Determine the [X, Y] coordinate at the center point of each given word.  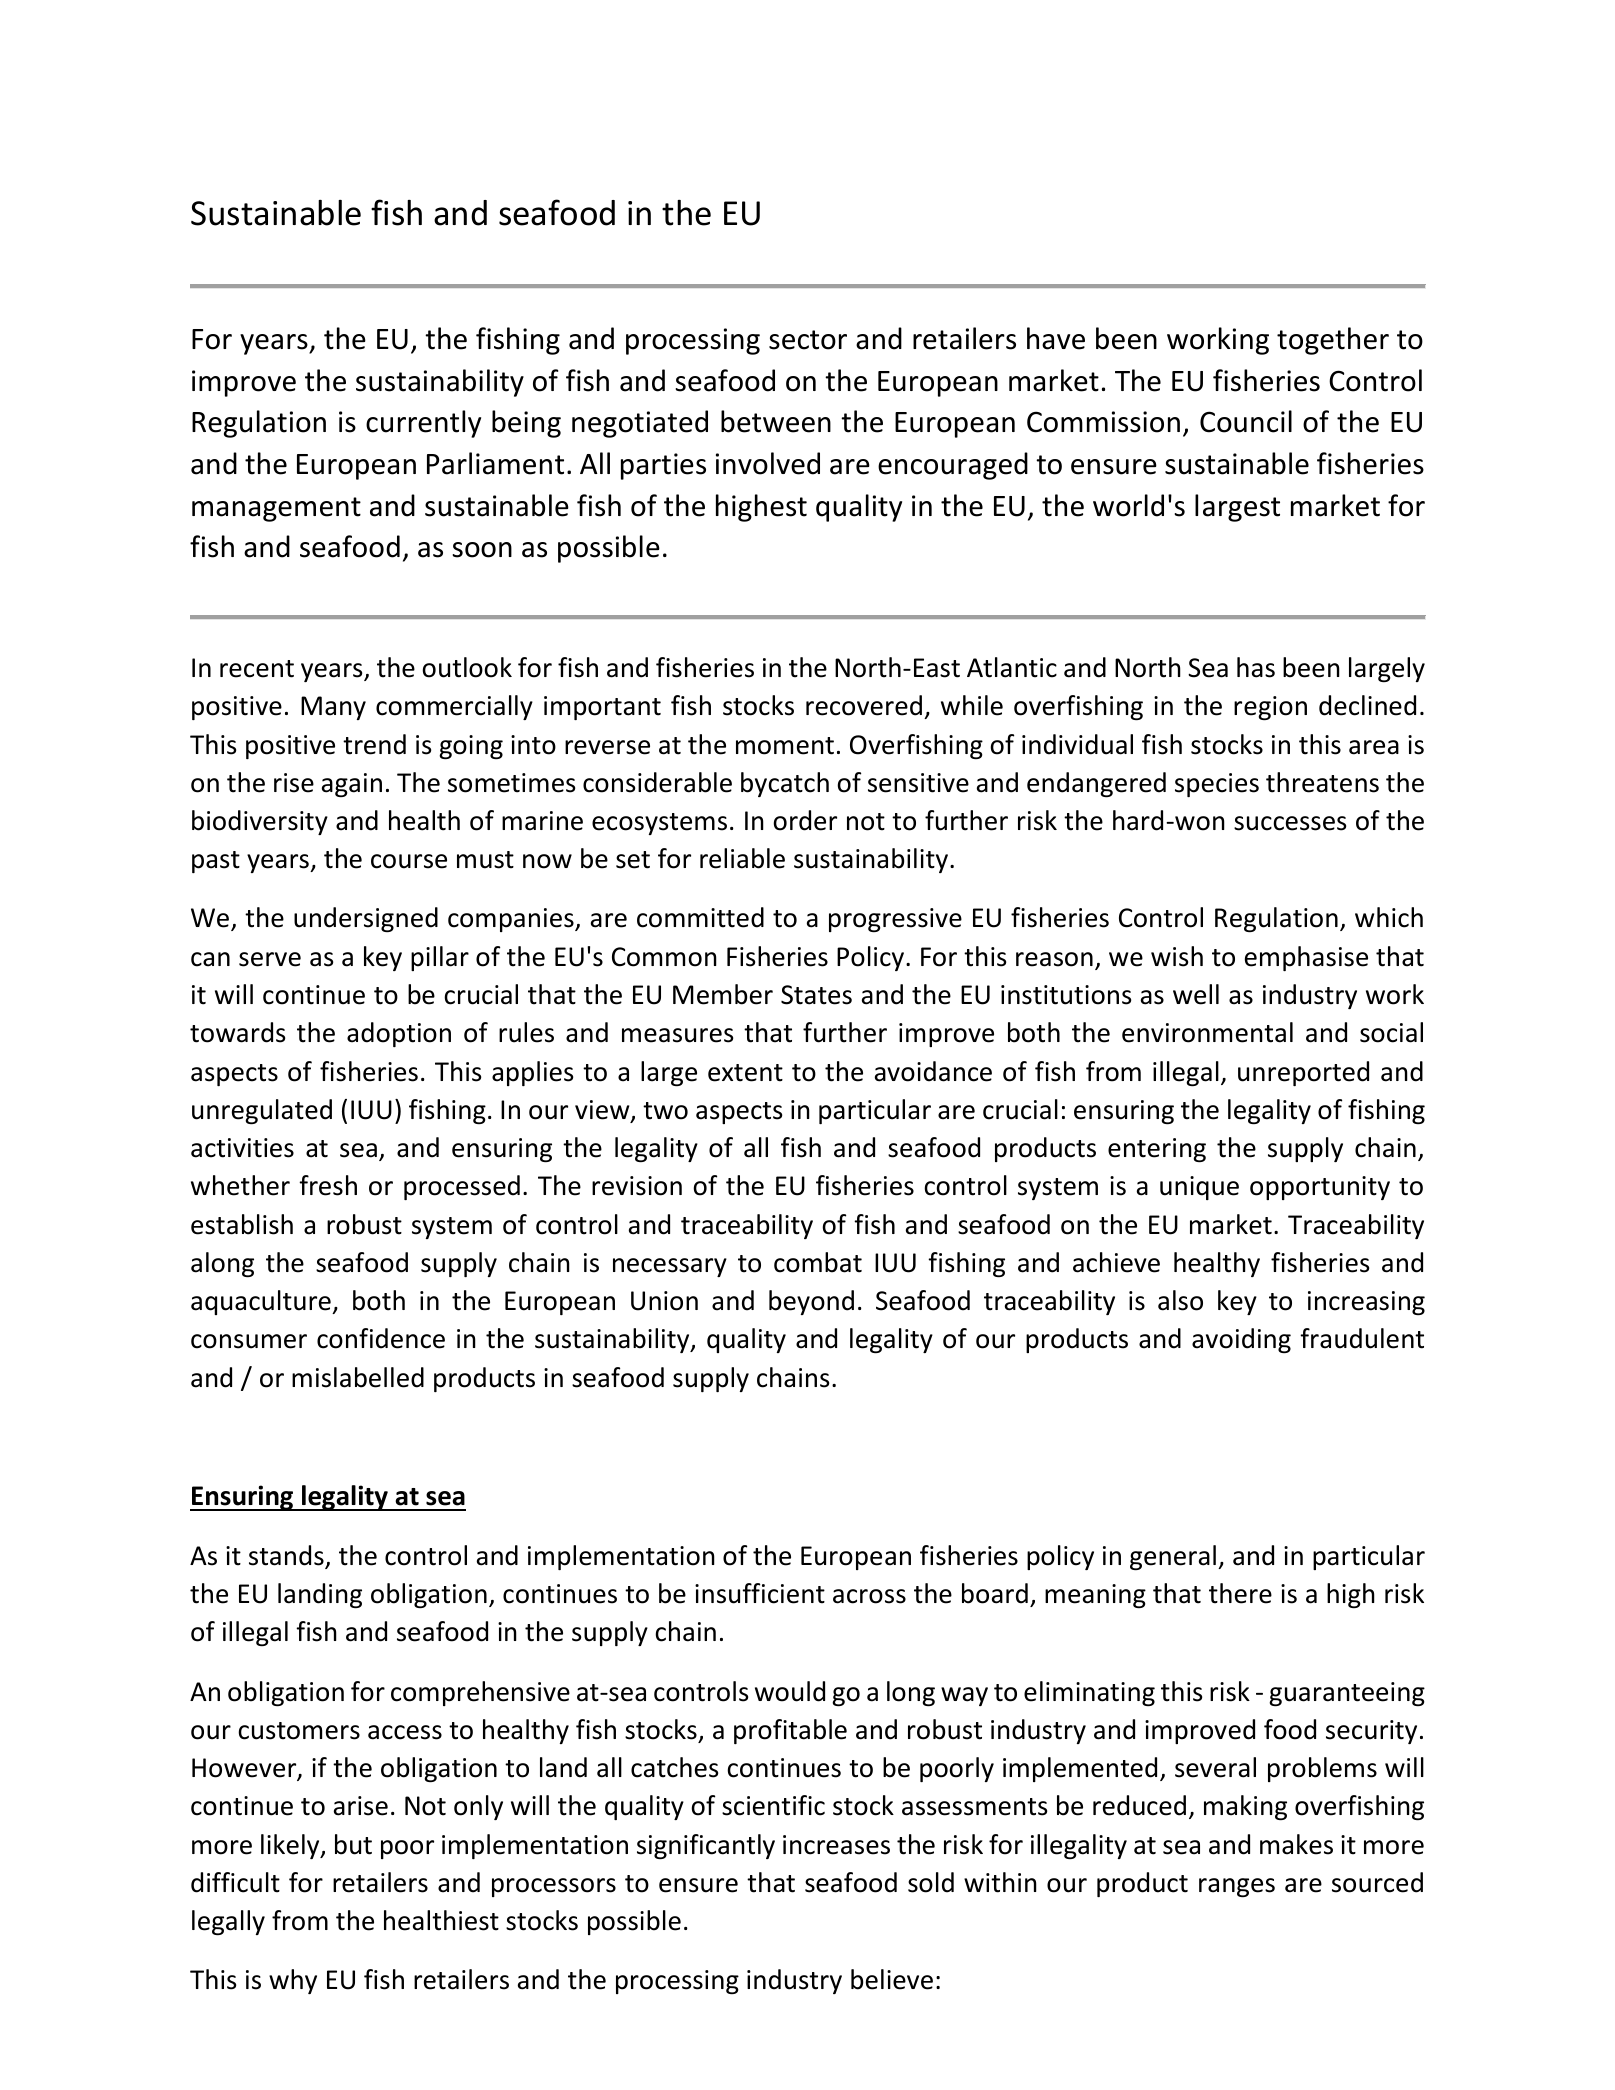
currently [423, 424]
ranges [1237, 1887]
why [293, 1981]
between [776, 421]
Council [1246, 421]
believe [892, 1979]
